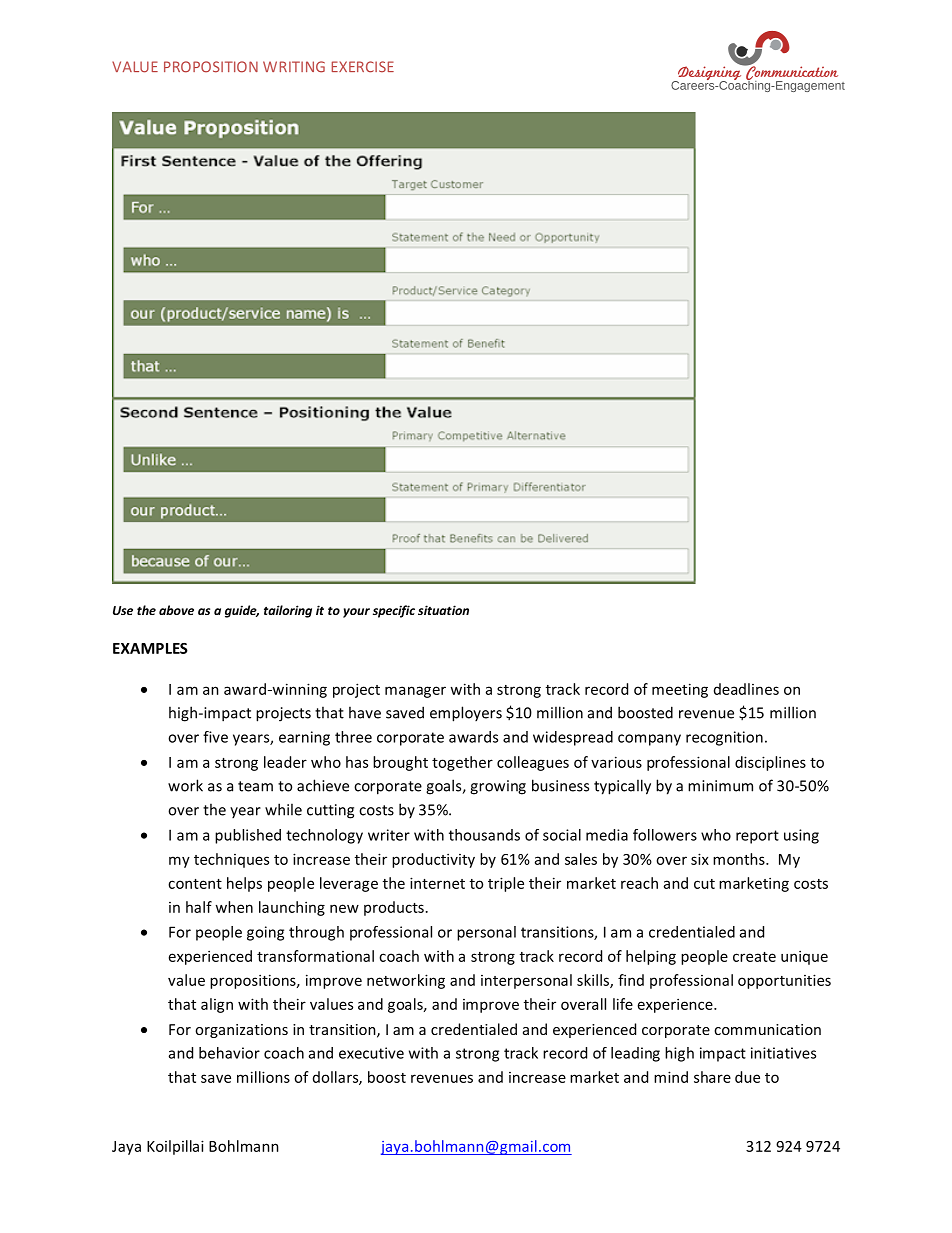 The width and height of the page is (952, 1233). I want to click on executive, so click(371, 1053).
